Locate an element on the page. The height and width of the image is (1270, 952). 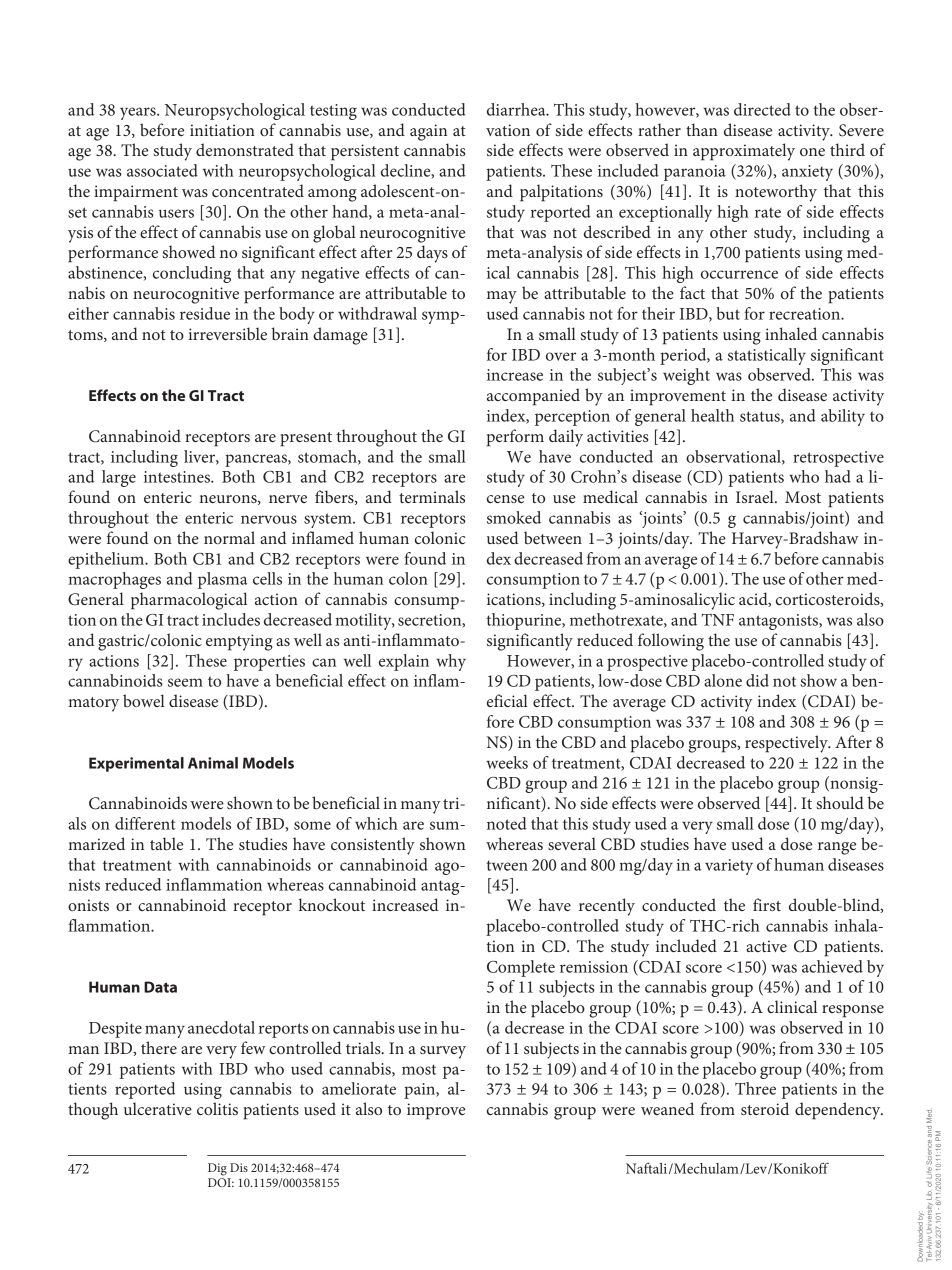
again is located at coordinates (428, 132).
